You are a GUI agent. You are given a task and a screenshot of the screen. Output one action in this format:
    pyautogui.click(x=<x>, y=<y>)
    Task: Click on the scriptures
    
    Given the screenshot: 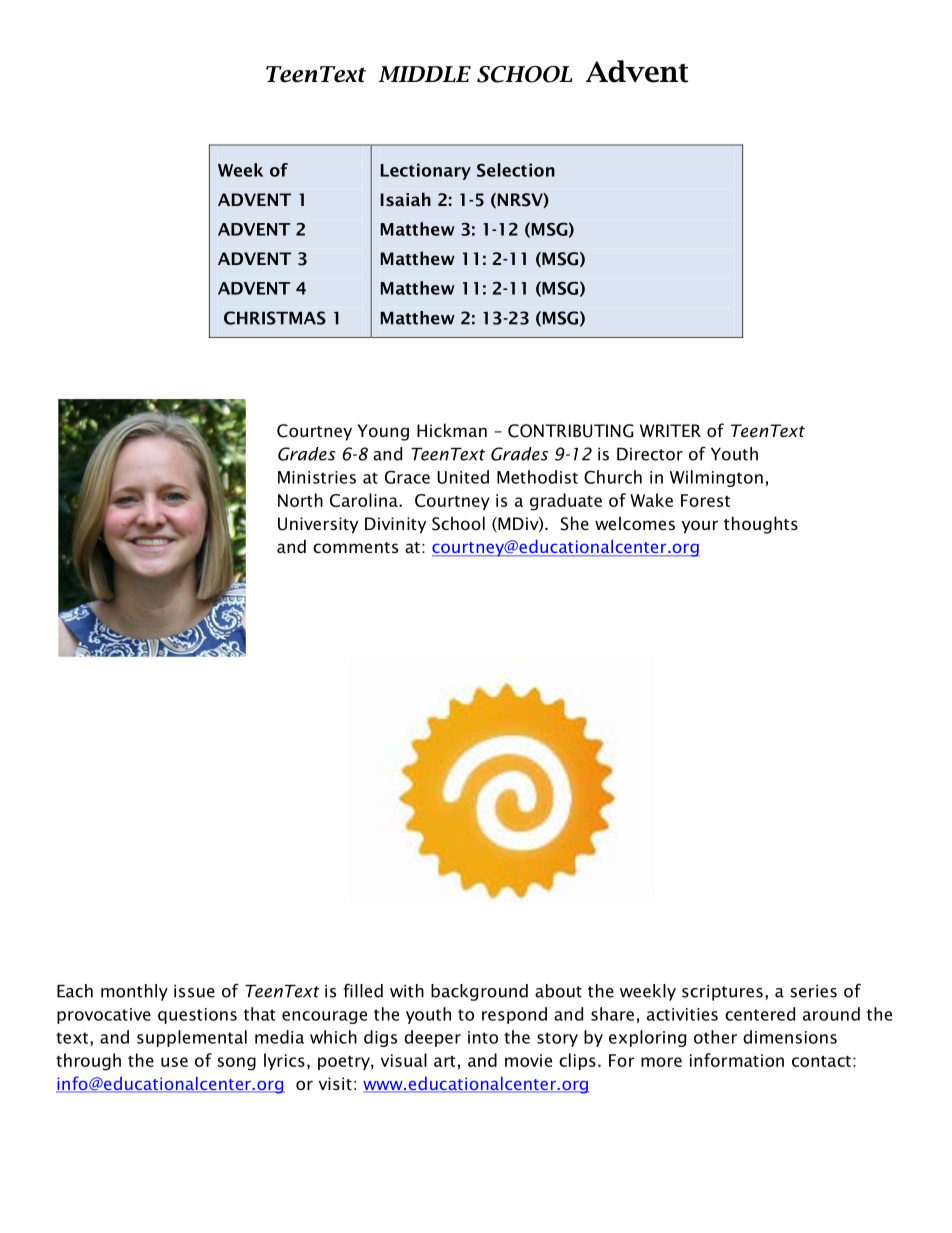 What is the action you would take?
    pyautogui.click(x=722, y=993)
